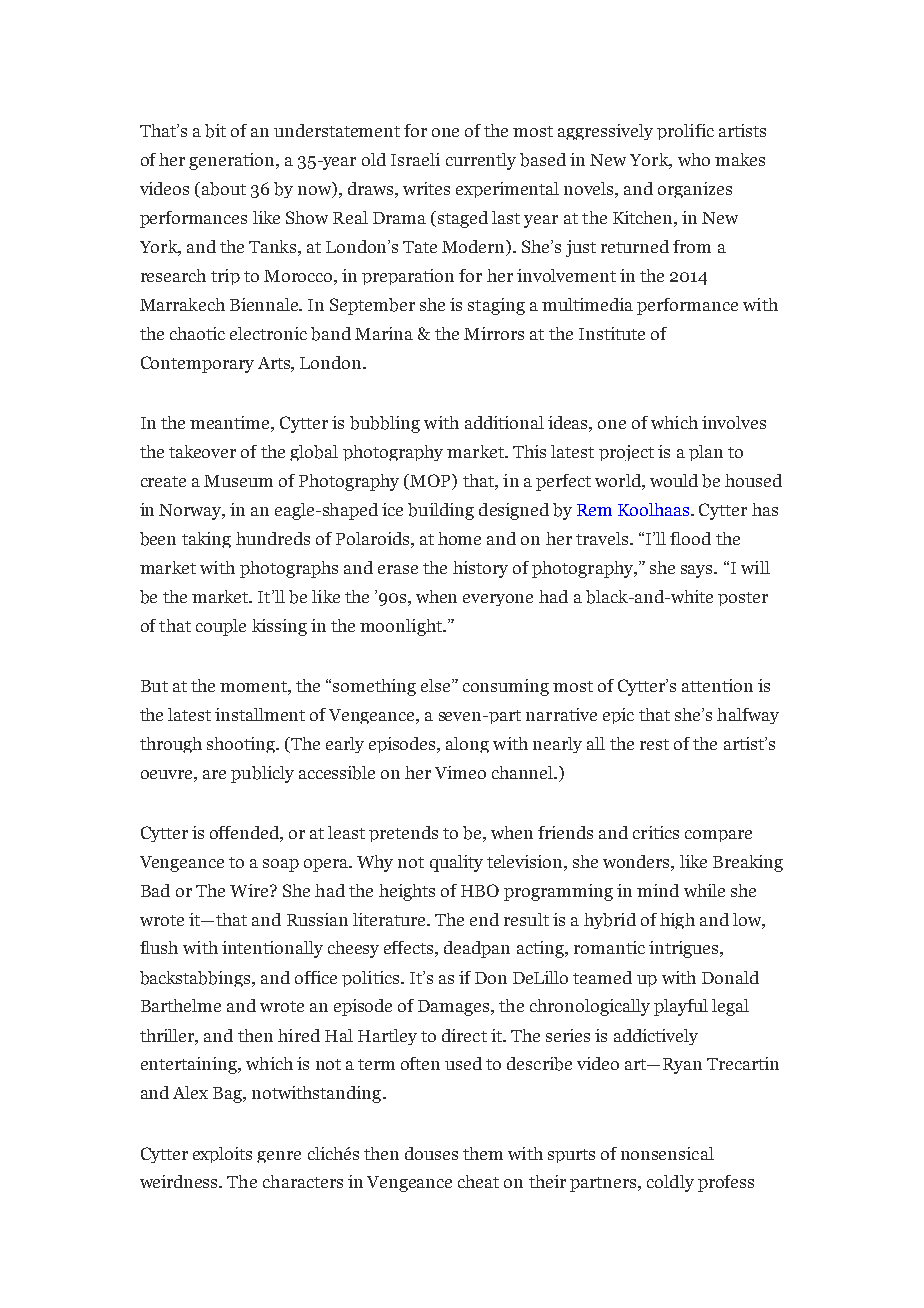  What do you see at coordinates (437, 685) in the page?
I see `else` at bounding box center [437, 685].
